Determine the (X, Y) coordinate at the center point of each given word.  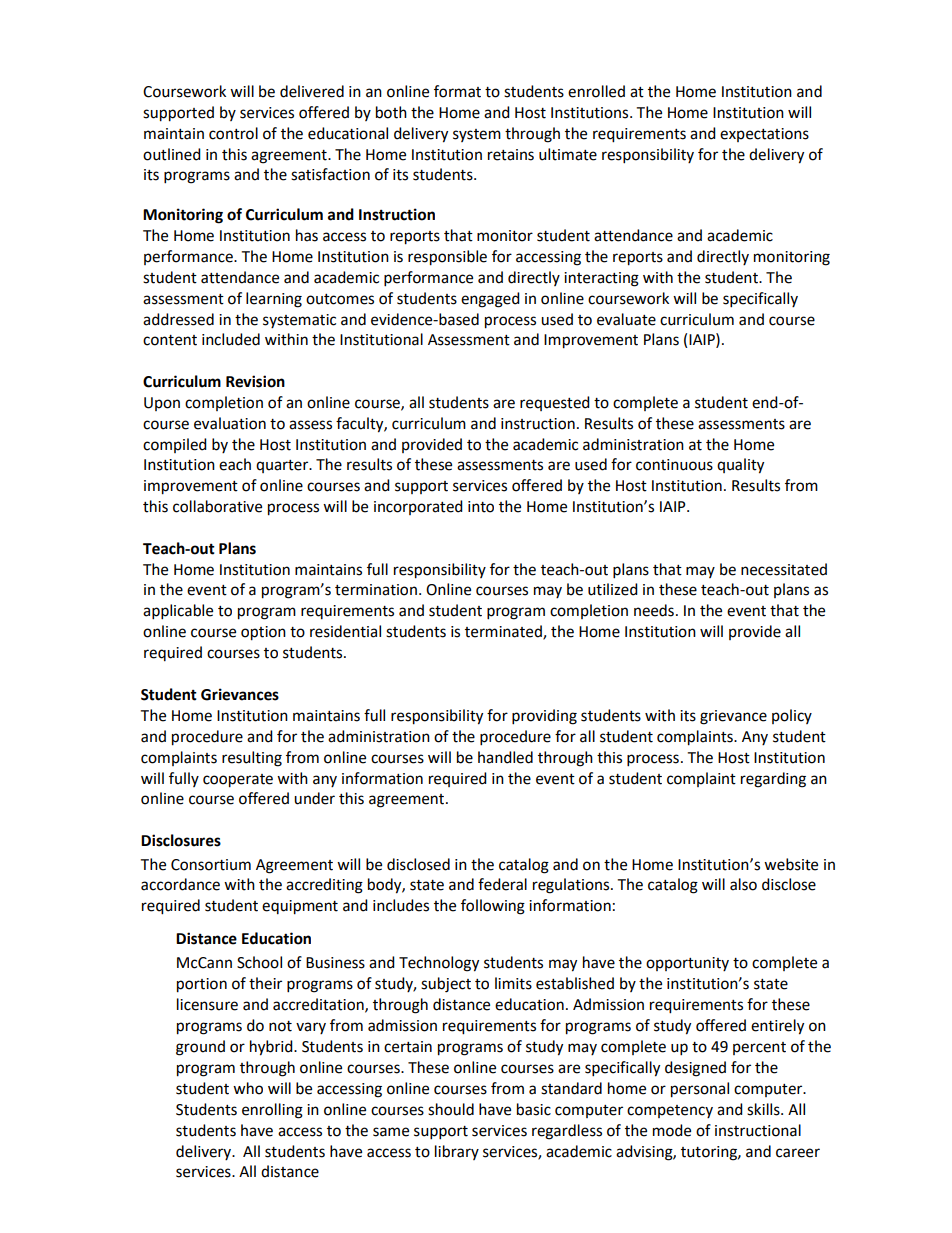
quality (740, 466)
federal (502, 884)
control (233, 133)
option (263, 633)
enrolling (272, 1111)
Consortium (211, 865)
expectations (764, 135)
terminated (504, 632)
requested (555, 403)
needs (654, 610)
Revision (255, 381)
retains (511, 155)
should (451, 1109)
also (743, 884)
